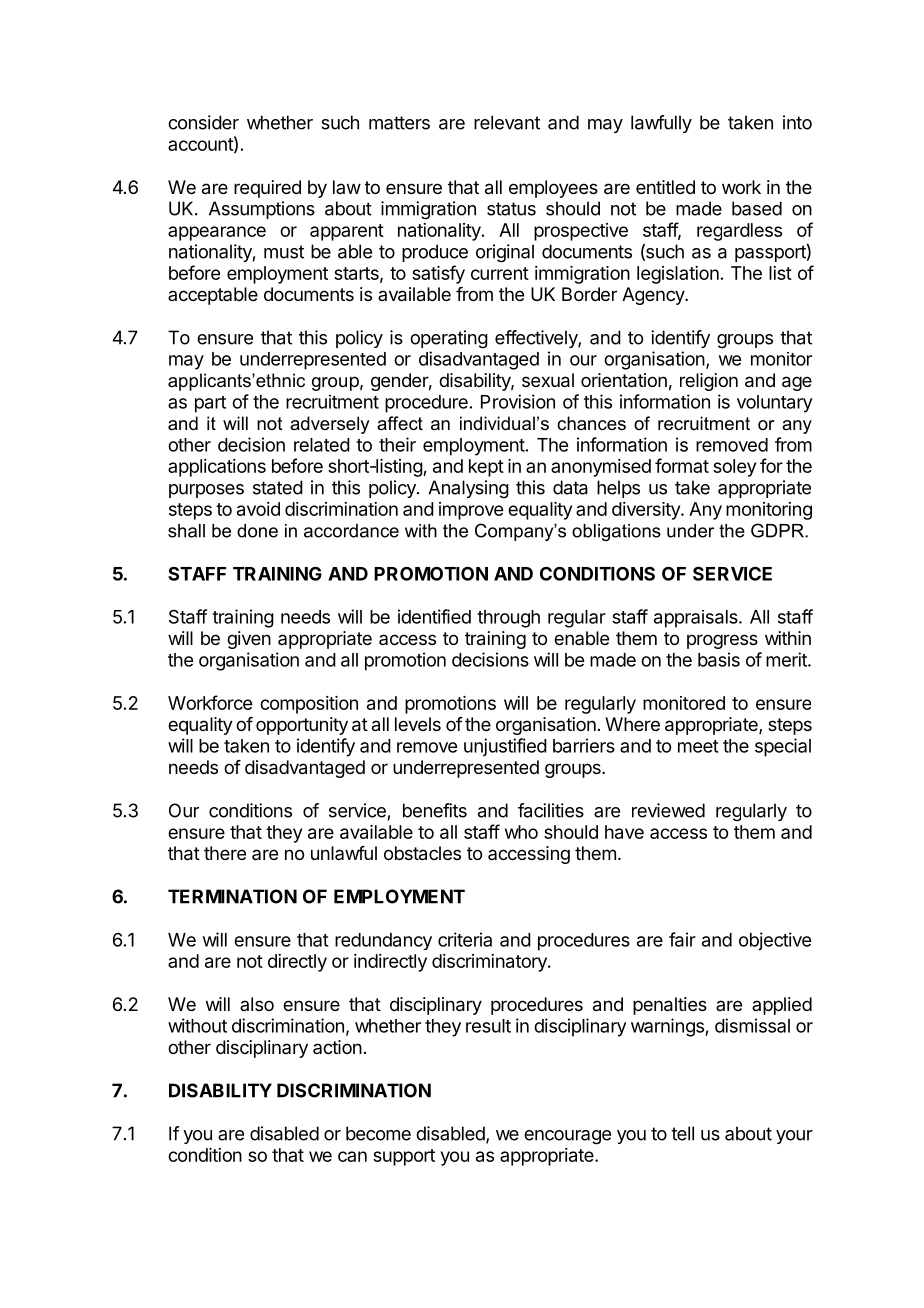  What do you see at coordinates (518, 401) in the screenshot?
I see `Provision` at bounding box center [518, 401].
